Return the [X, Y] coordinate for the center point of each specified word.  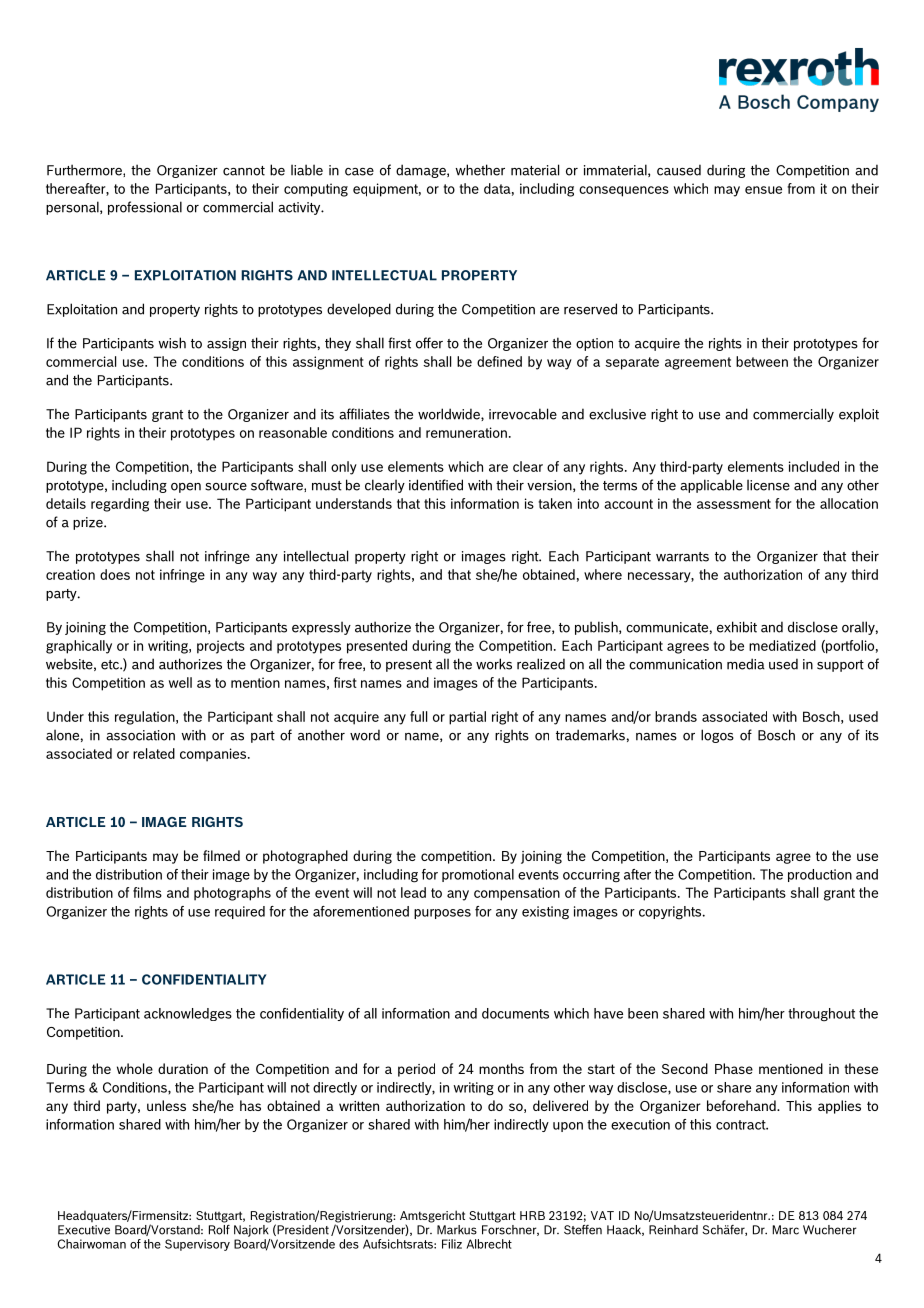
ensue [763, 190]
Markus [457, 1230]
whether [480, 170]
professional [145, 208]
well [180, 682]
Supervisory [197, 1245]
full [418, 716]
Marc [786, 1230]
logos [717, 736]
